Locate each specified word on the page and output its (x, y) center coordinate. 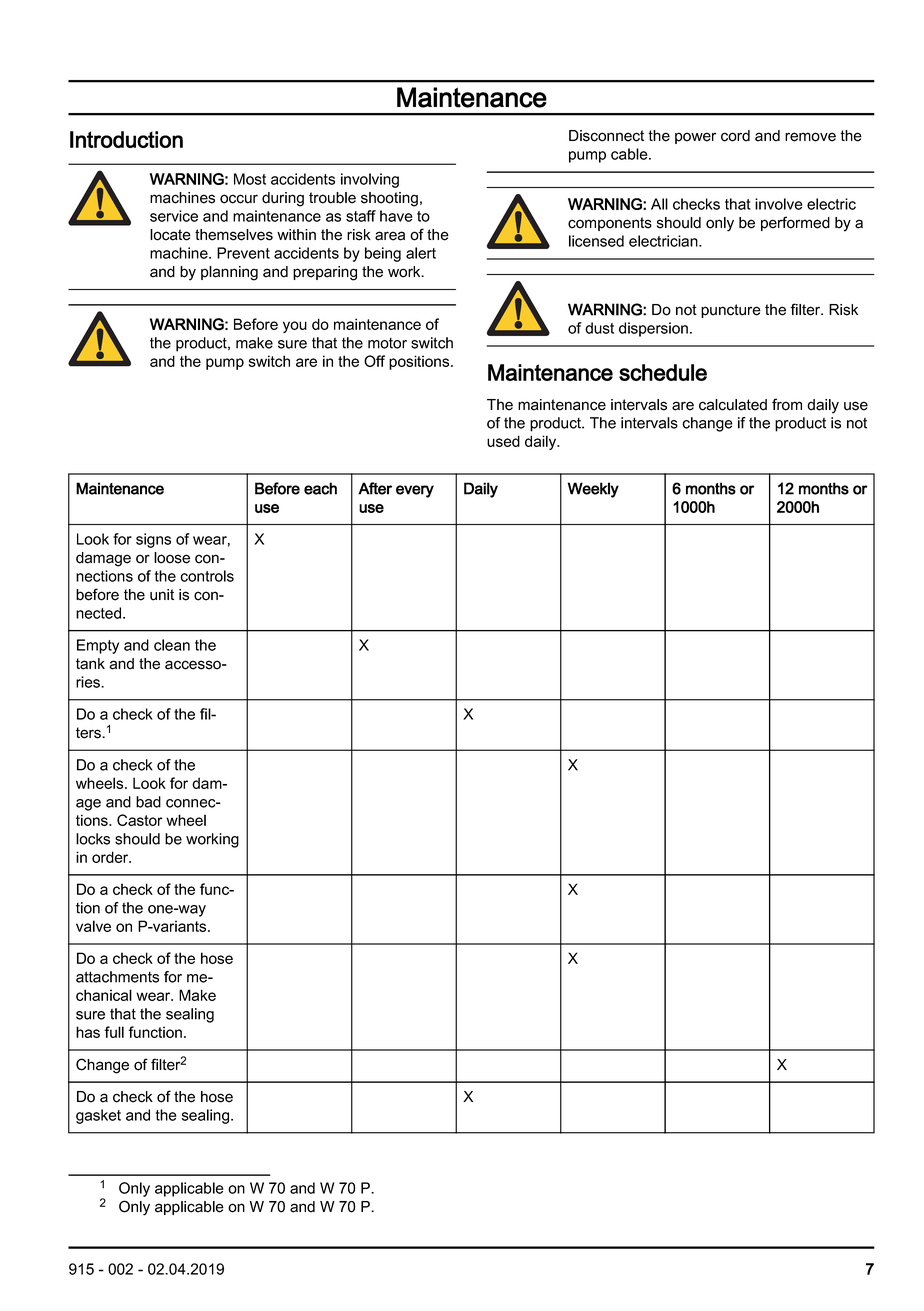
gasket (98, 1116)
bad (148, 802)
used (503, 441)
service (174, 216)
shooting (389, 199)
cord (735, 136)
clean (172, 645)
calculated (733, 405)
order (111, 857)
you (295, 327)
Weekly (593, 490)
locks (93, 839)
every (415, 491)
